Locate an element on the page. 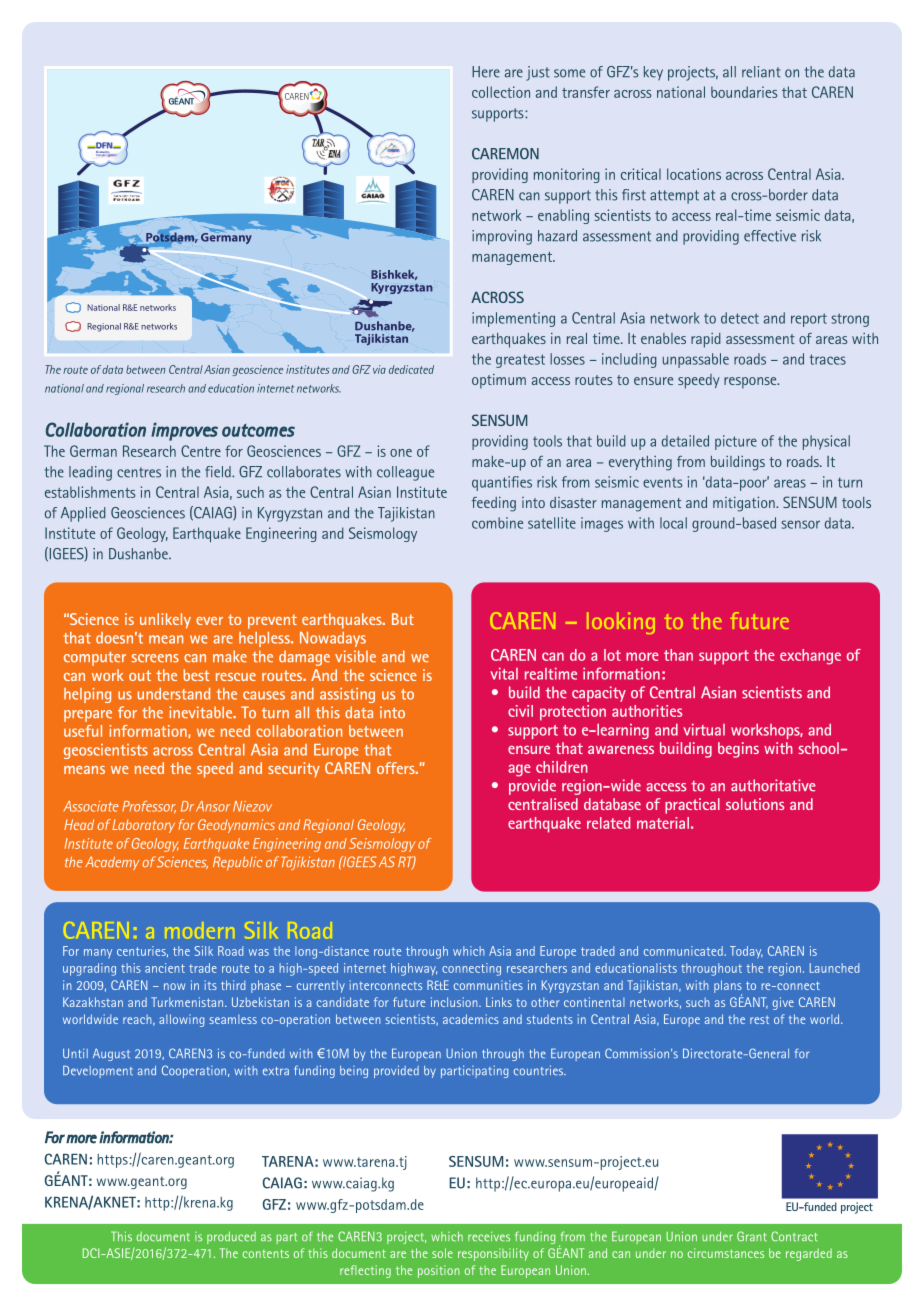  mitigation is located at coordinates (745, 504).
